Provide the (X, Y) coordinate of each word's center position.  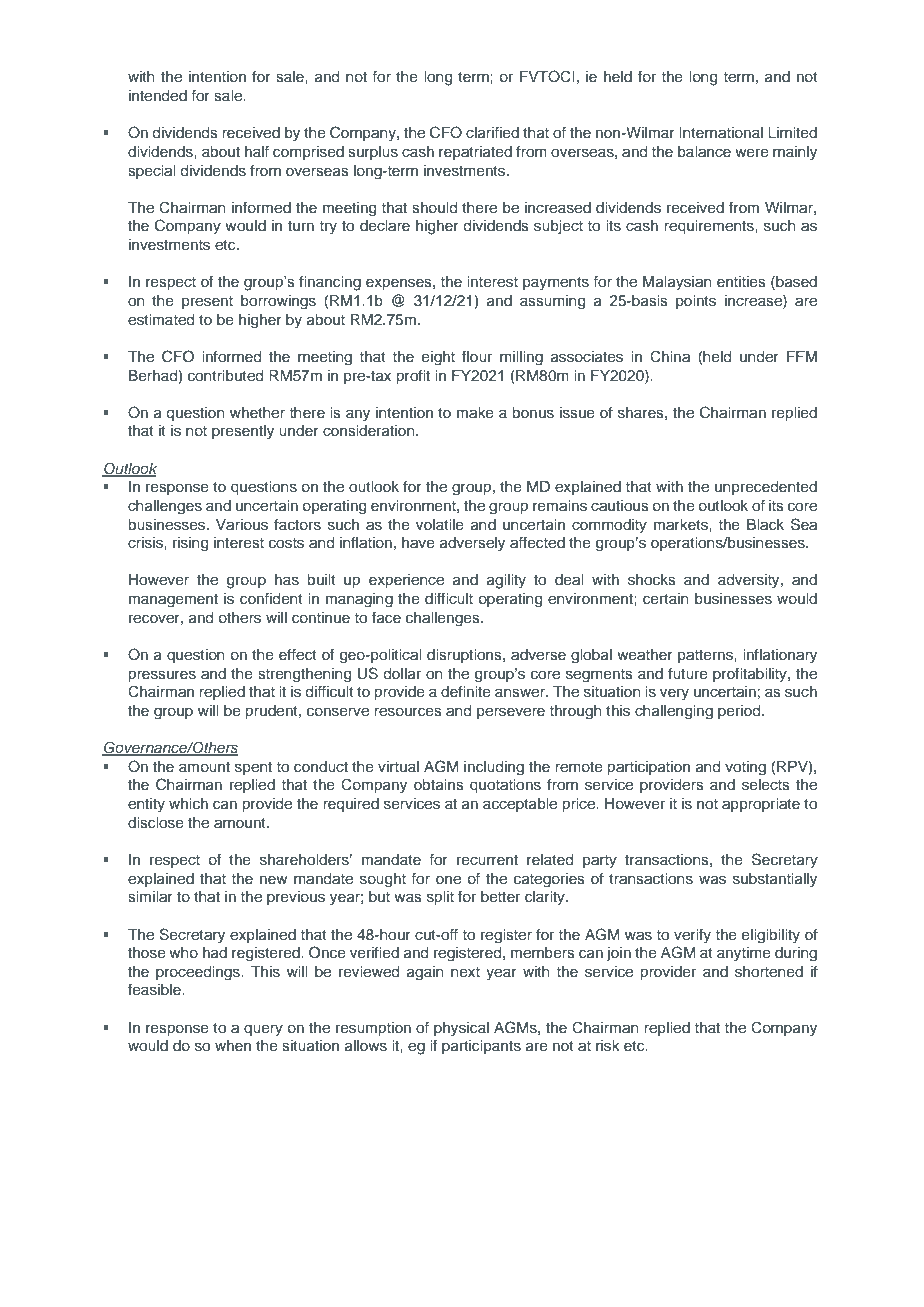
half (257, 151)
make (475, 413)
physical (461, 1029)
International (721, 132)
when (233, 1045)
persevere (511, 713)
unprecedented (766, 488)
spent (253, 768)
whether (257, 412)
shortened (769, 972)
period (740, 712)
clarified (492, 133)
